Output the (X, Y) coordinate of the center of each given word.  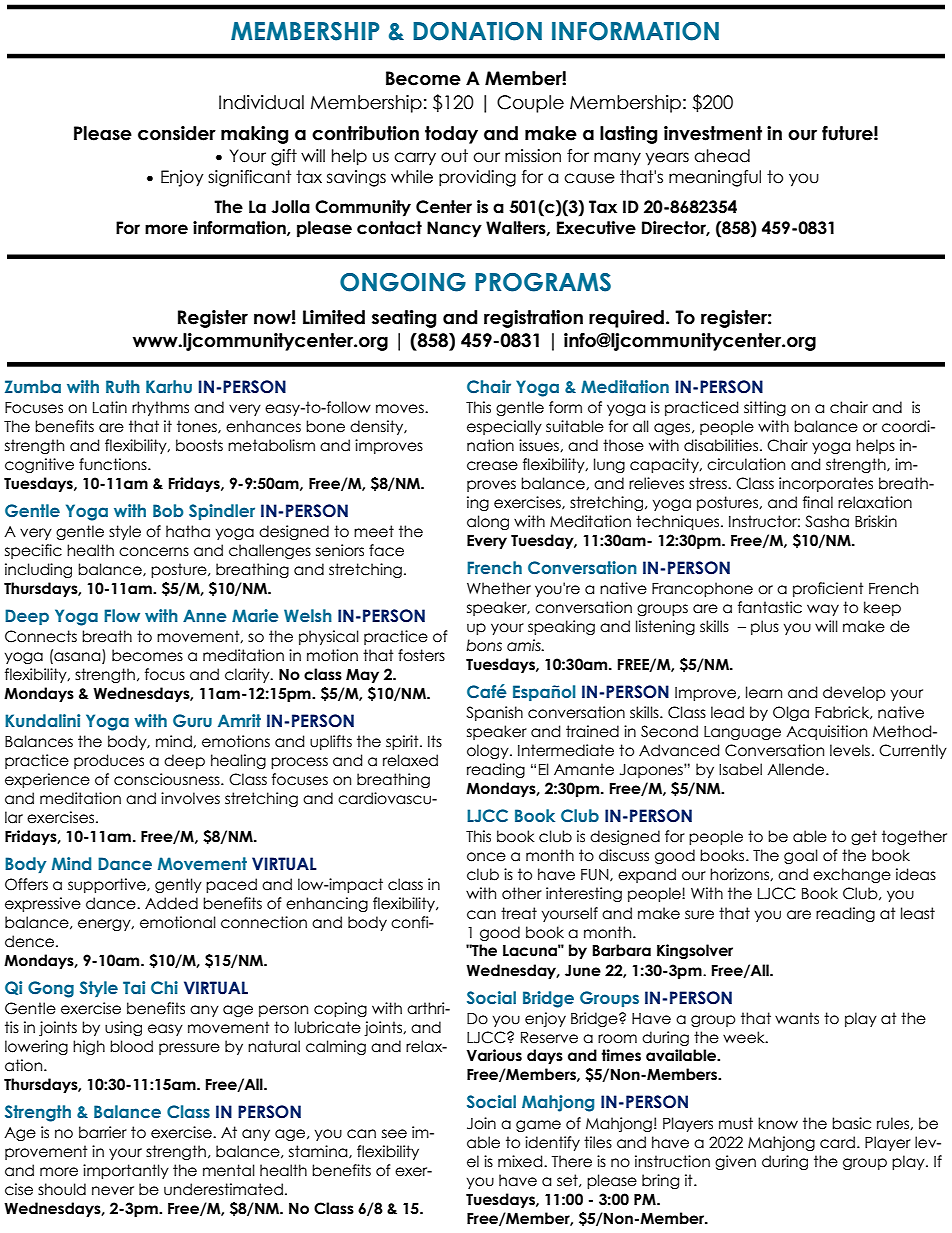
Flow (122, 615)
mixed (521, 1161)
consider (177, 133)
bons (484, 645)
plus (765, 627)
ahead (722, 156)
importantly (126, 1171)
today (451, 135)
